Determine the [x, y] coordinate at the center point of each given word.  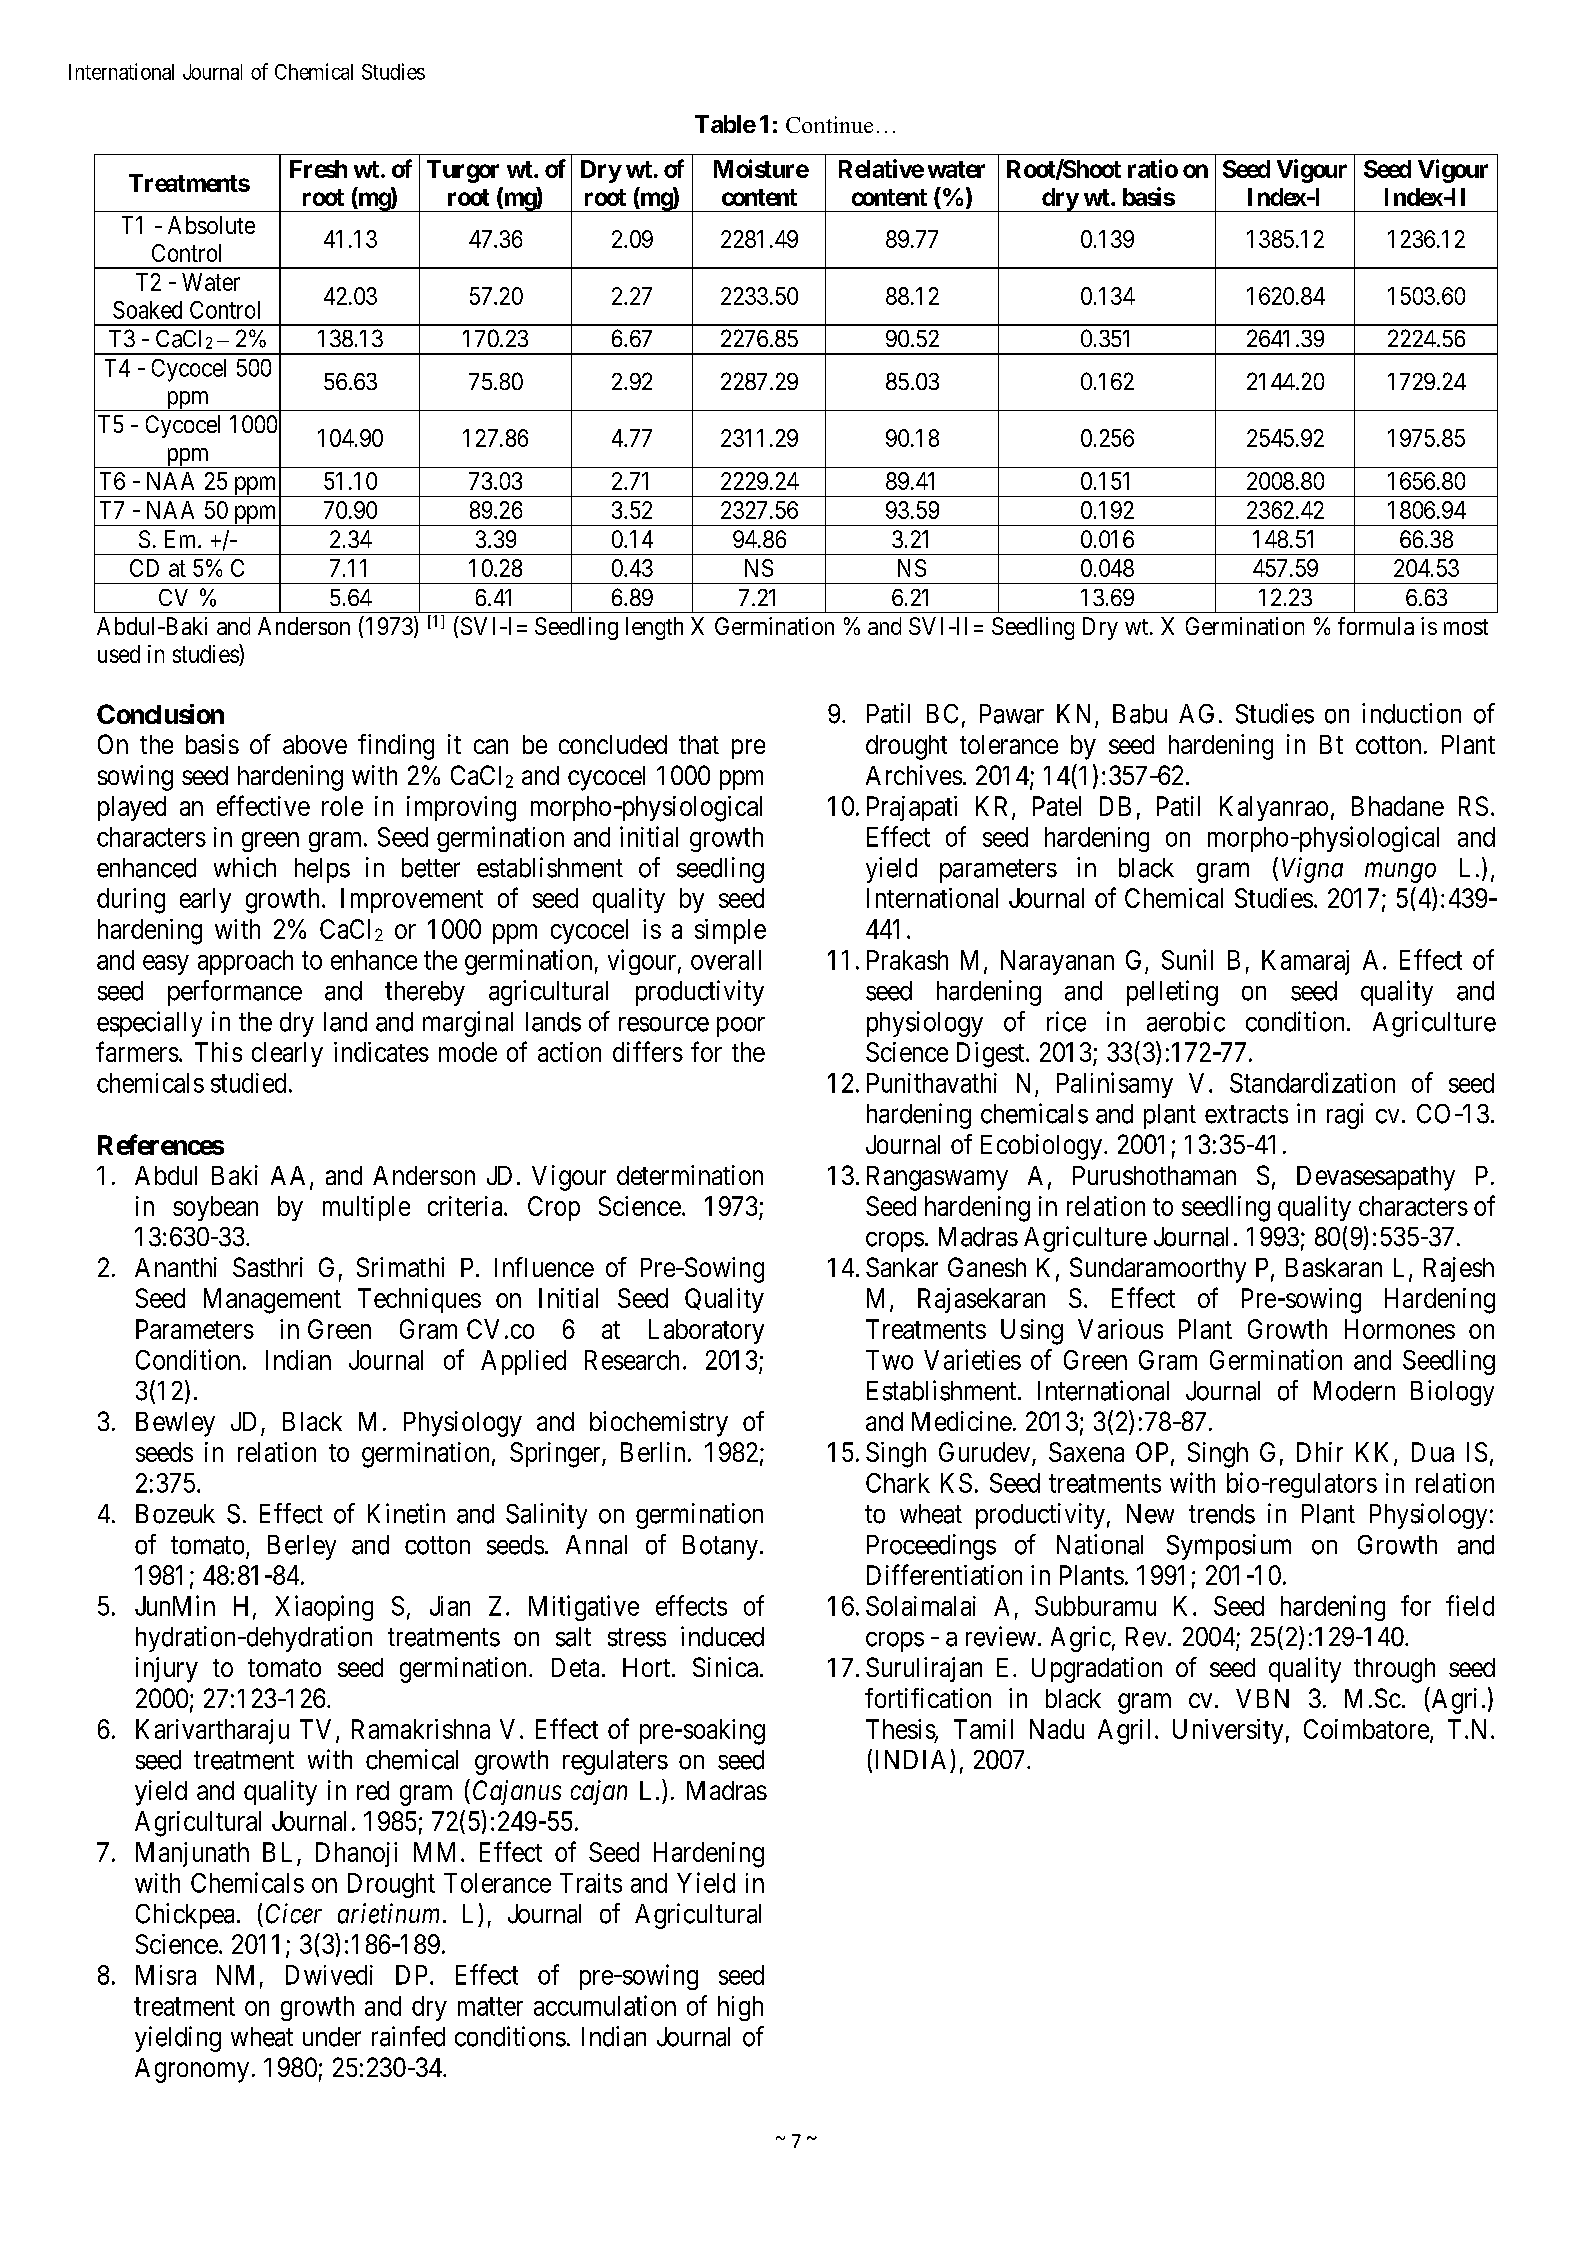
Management [272, 1301]
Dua [1433, 1452]
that [699, 744]
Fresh [318, 169]
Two [889, 1360]
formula [1376, 626]
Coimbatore [1367, 1730]
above [315, 744]
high [740, 2008]
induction [1411, 713]
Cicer [294, 1913]
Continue [829, 124]
